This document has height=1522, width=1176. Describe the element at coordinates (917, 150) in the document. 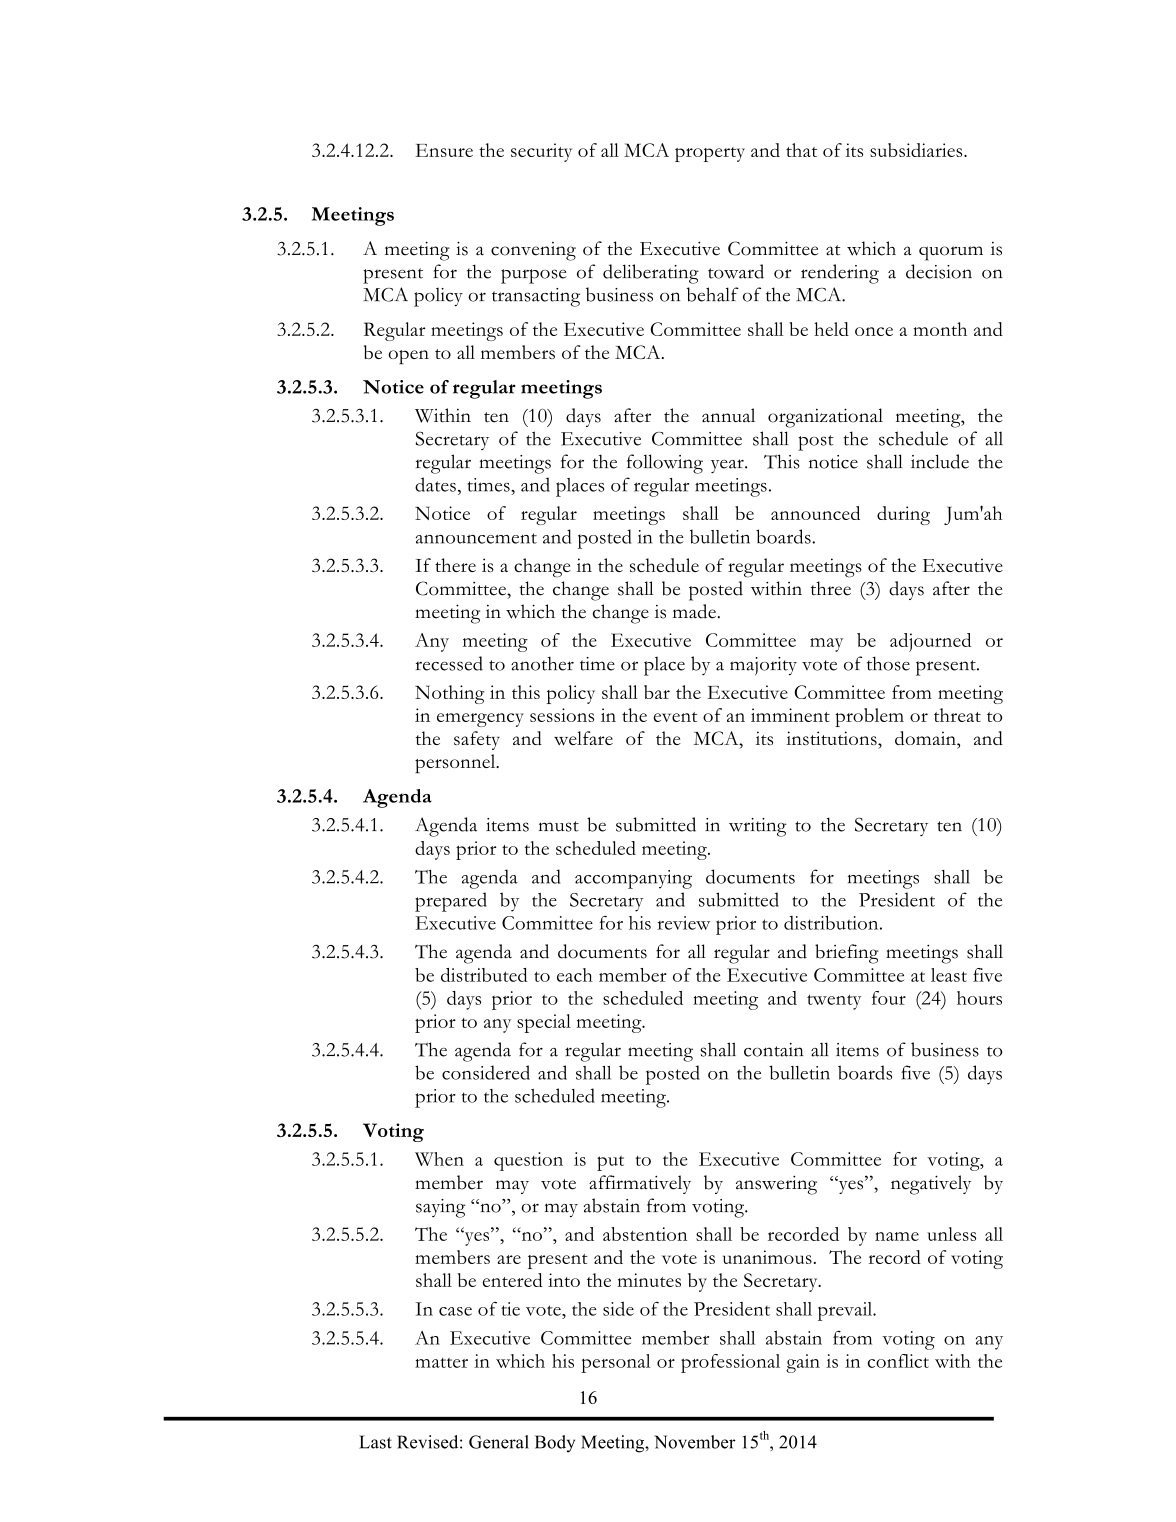

I see `subsidiaries` at that location.
